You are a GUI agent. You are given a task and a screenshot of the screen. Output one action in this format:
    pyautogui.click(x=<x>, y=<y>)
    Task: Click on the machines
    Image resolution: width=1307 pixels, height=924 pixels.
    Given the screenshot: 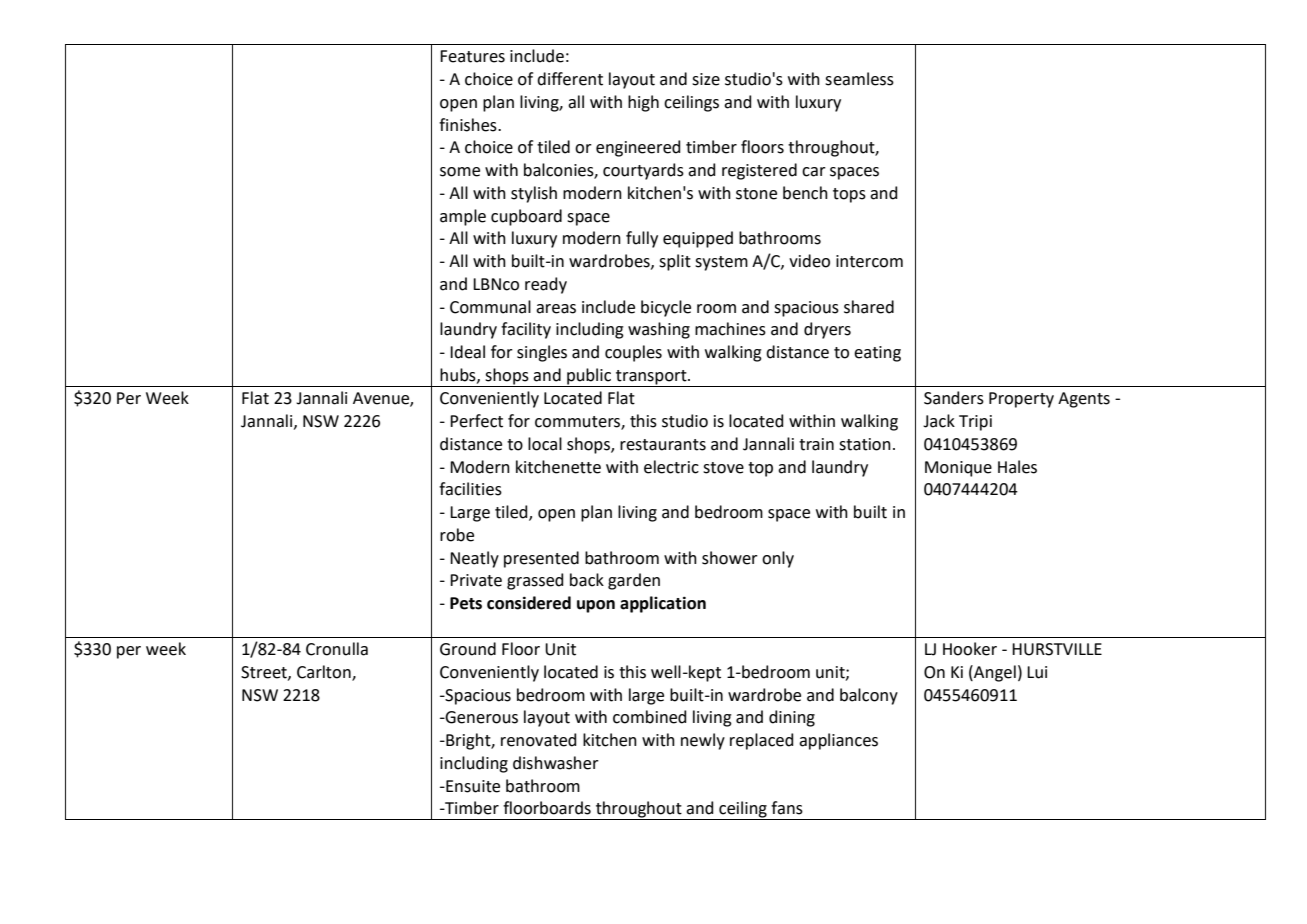 What is the action you would take?
    pyautogui.click(x=730, y=329)
